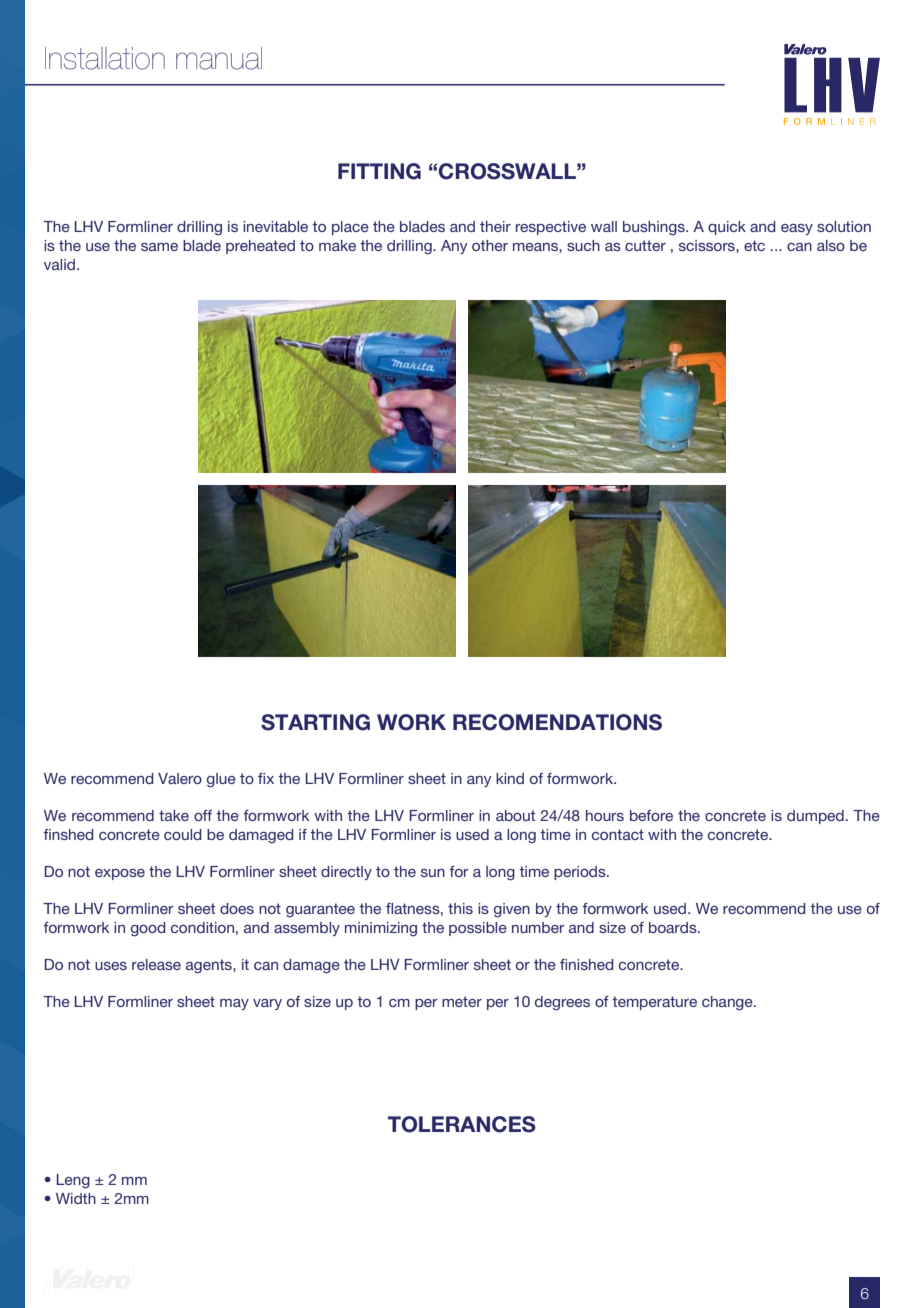 This screenshot has width=924, height=1308. I want to click on Leng, so click(73, 1181).
